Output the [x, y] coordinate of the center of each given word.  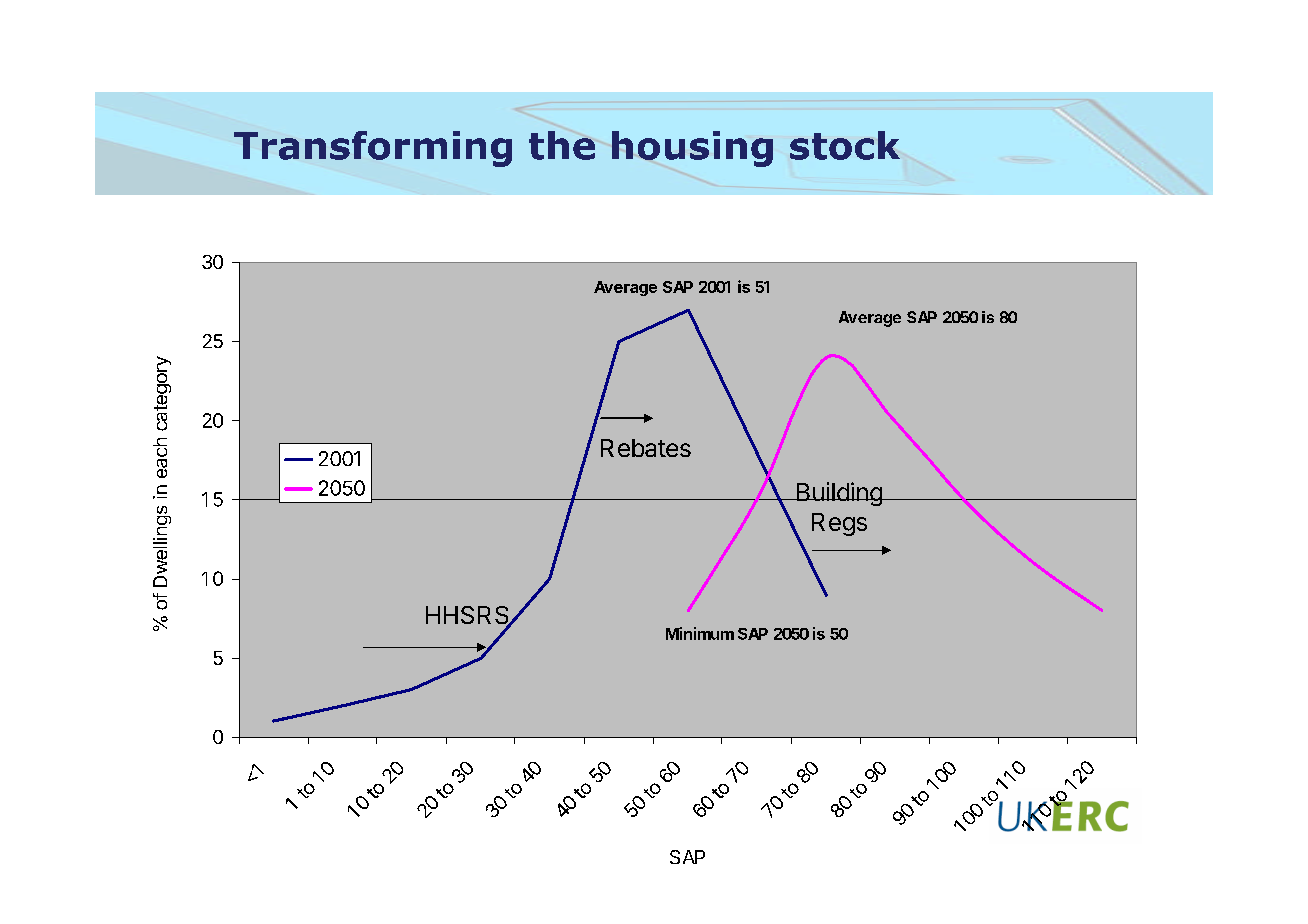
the [562, 145]
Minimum [700, 633]
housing [692, 149]
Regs [839, 524]
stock [845, 145]
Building [839, 494]
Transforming [373, 149]
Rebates [646, 448]
